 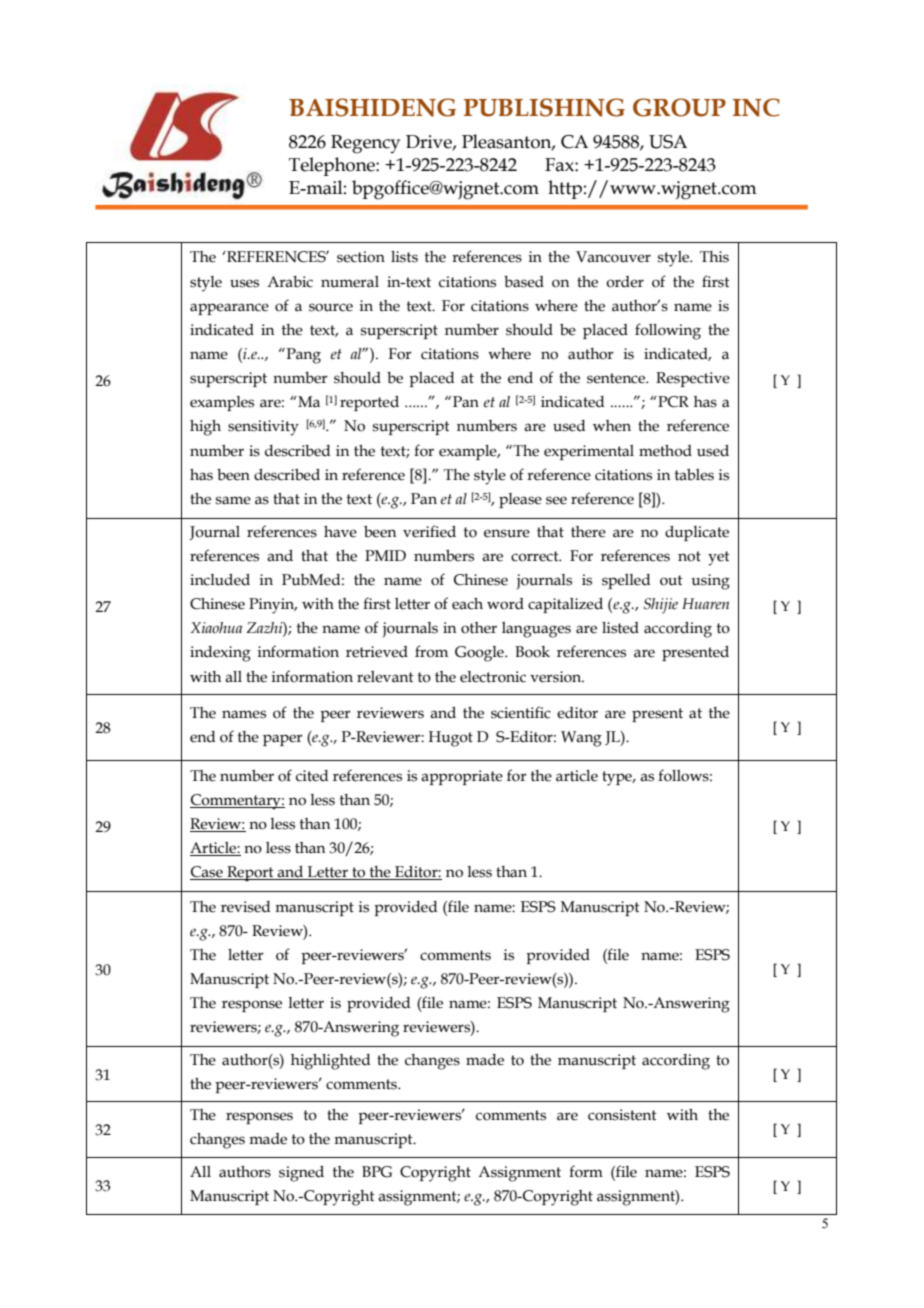 What do you see at coordinates (622, 1115) in the image?
I see `consistent` at bounding box center [622, 1115].
